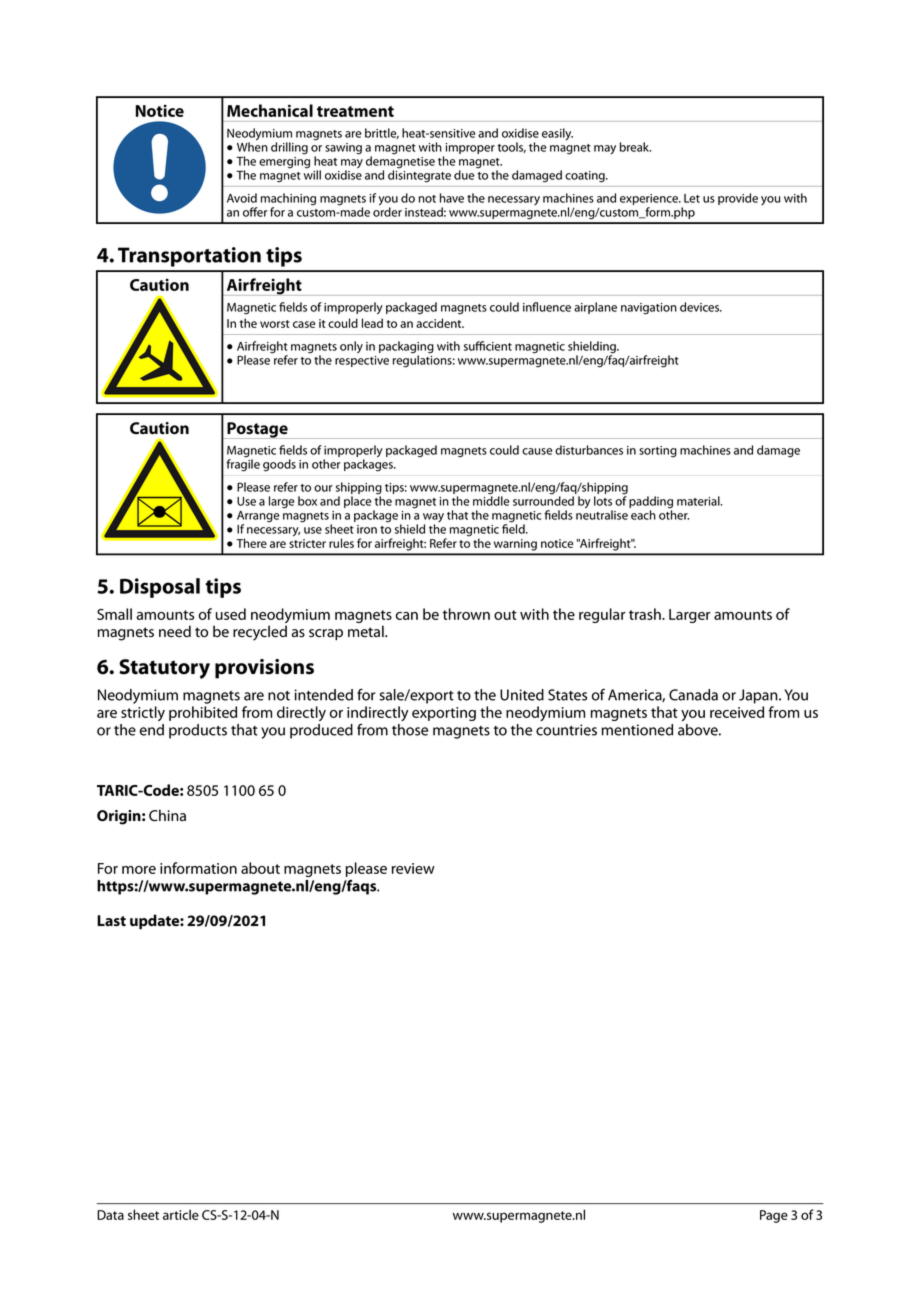 This screenshot has height=1308, width=924. Describe the element at coordinates (464, 175) in the screenshot. I see `due` at that location.
